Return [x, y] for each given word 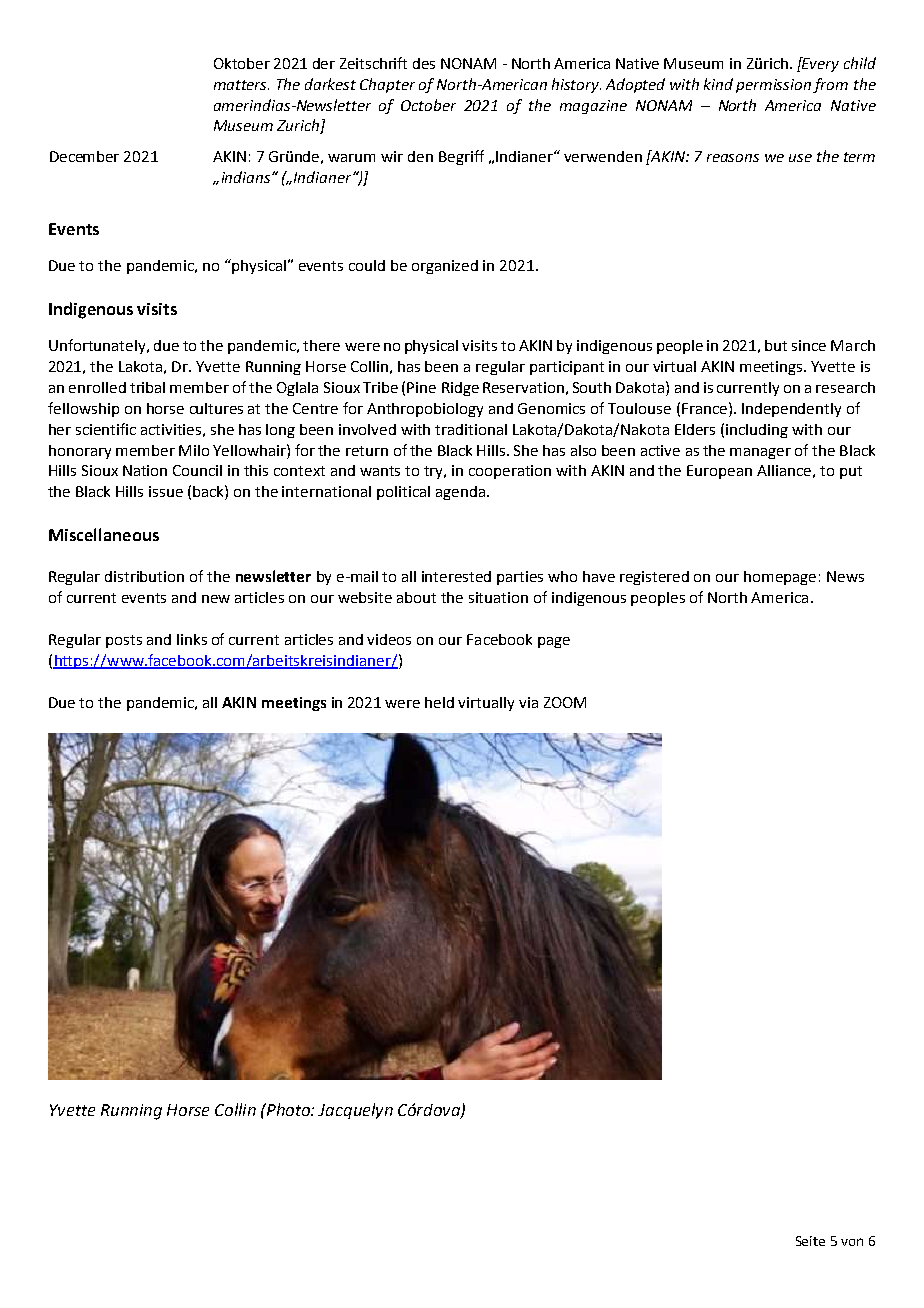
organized [445, 267]
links [192, 639]
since [809, 345]
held [439, 702]
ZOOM [565, 702]
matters [241, 85]
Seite [810, 1241]
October [428, 105]
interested [456, 576]
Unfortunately [98, 346]
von [852, 1242]
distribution [144, 576]
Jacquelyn [355, 1111]
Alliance [784, 470]
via [528, 702]
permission [773, 86]
